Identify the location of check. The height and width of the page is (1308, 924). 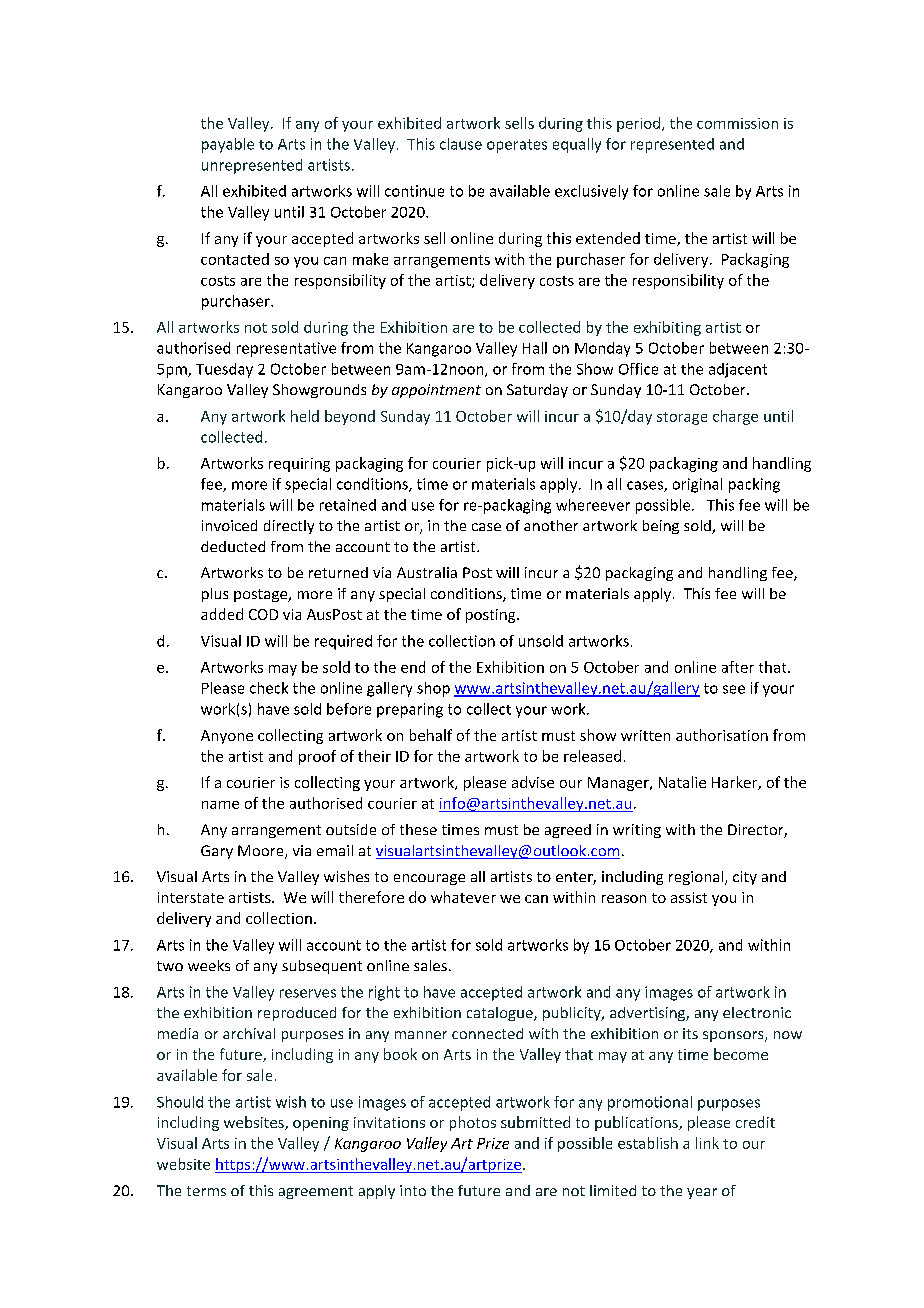
(269, 688).
